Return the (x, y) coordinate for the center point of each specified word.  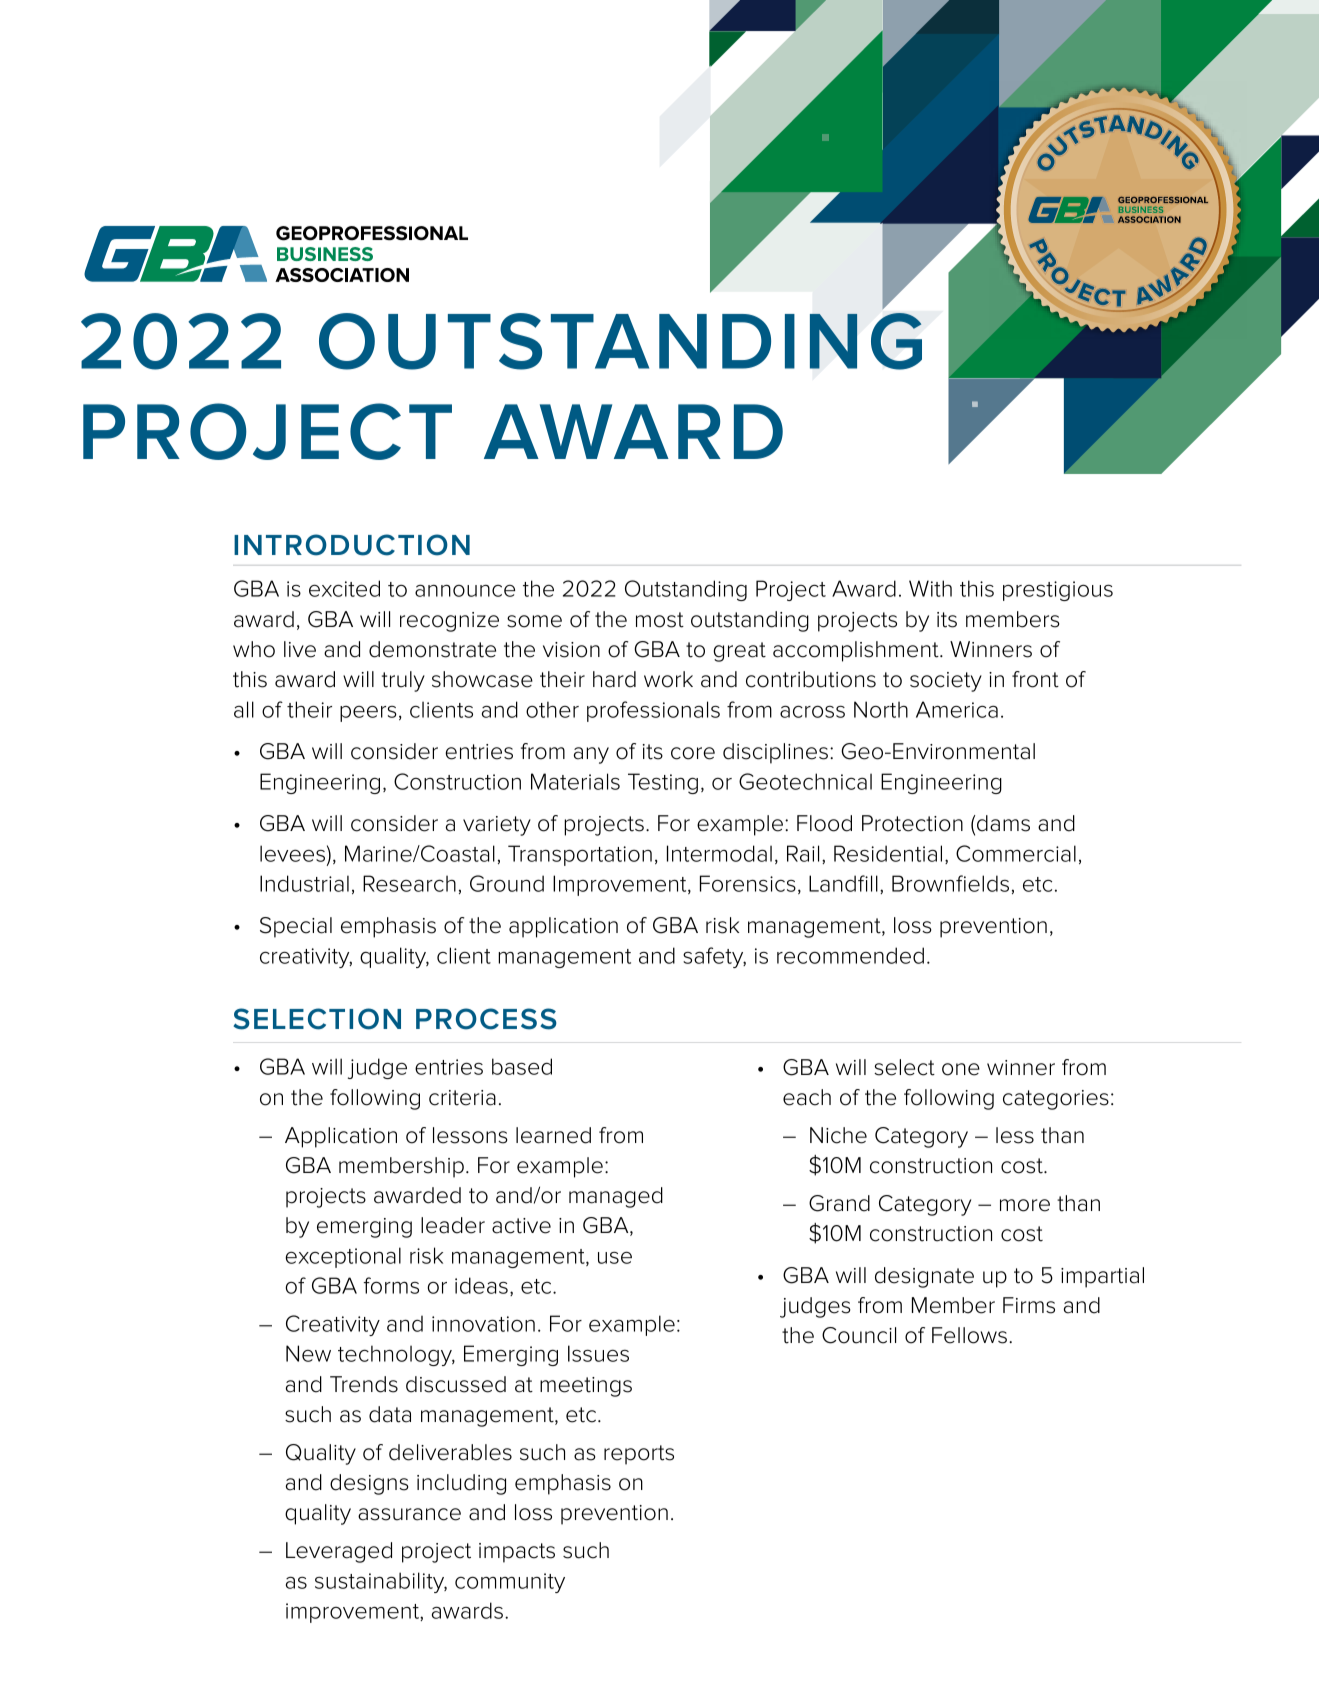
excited (344, 588)
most (660, 620)
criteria (462, 1098)
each (807, 1097)
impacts (517, 1553)
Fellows (969, 1335)
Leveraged (339, 1552)
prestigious (1058, 591)
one (961, 1069)
